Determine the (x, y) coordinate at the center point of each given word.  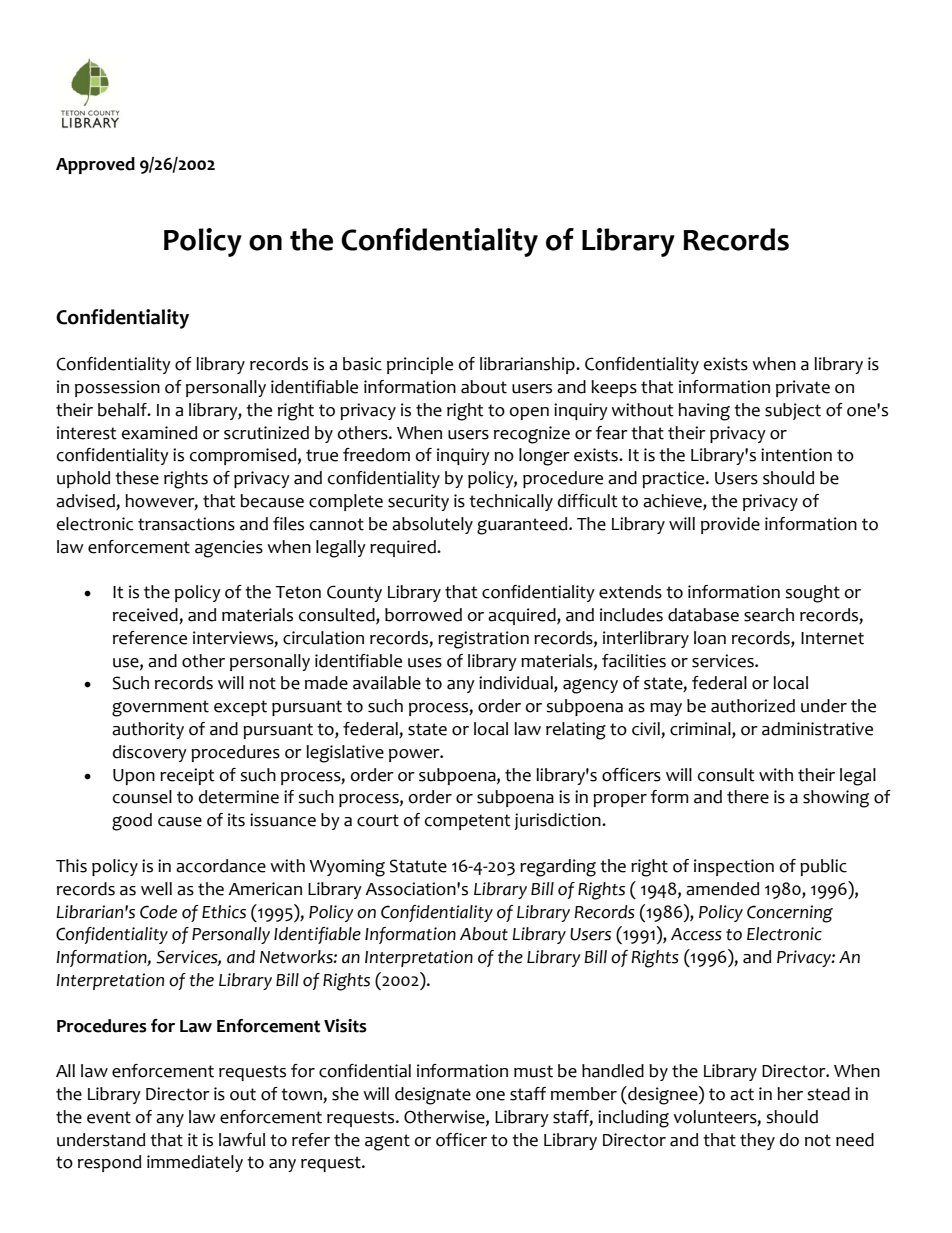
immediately (195, 1163)
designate (433, 1096)
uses (425, 663)
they (757, 1141)
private (803, 388)
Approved (95, 165)
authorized (753, 706)
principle (420, 365)
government (160, 708)
